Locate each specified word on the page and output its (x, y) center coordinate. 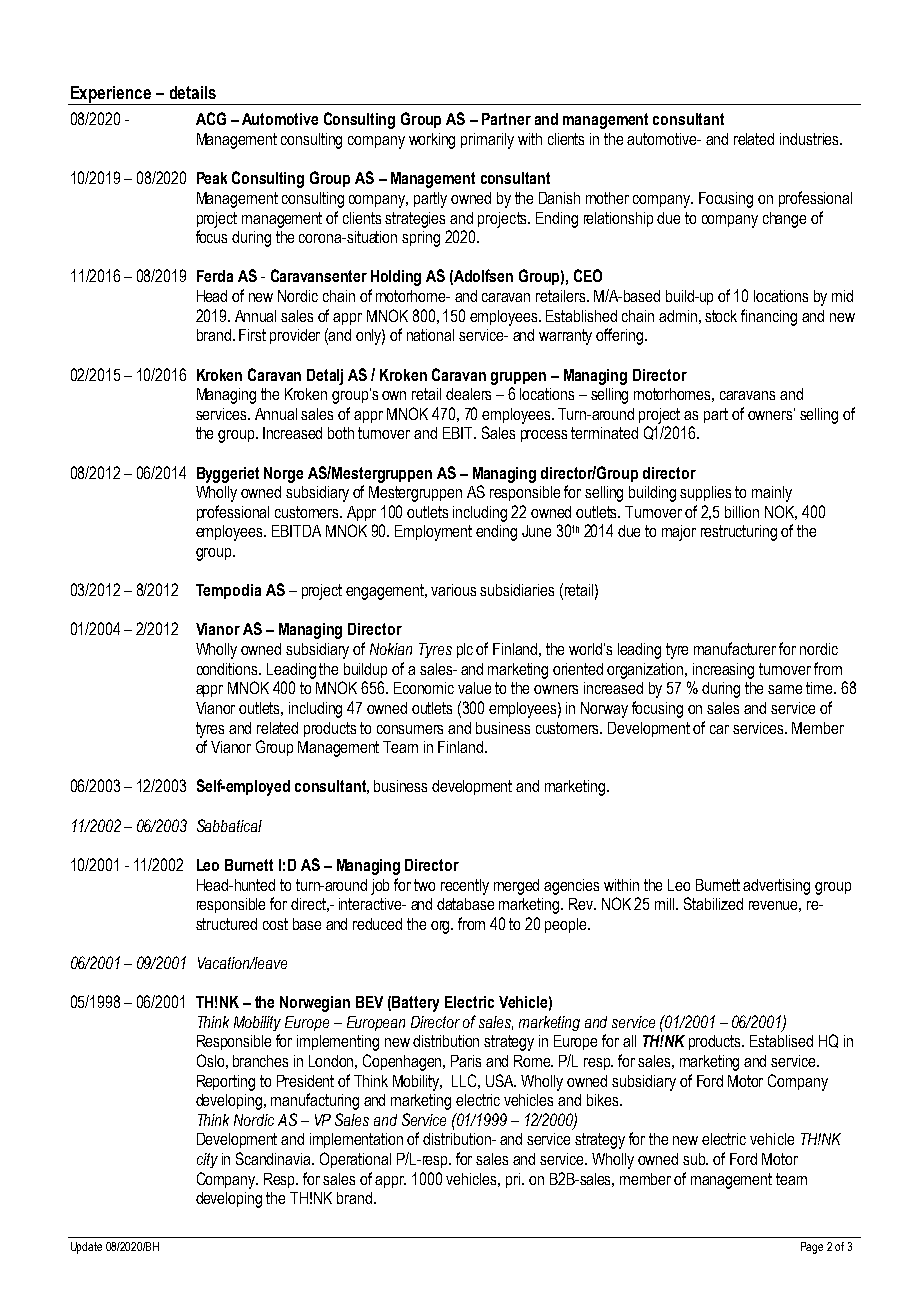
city (207, 1160)
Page (812, 1248)
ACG (211, 118)
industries (810, 139)
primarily (487, 141)
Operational (355, 1160)
